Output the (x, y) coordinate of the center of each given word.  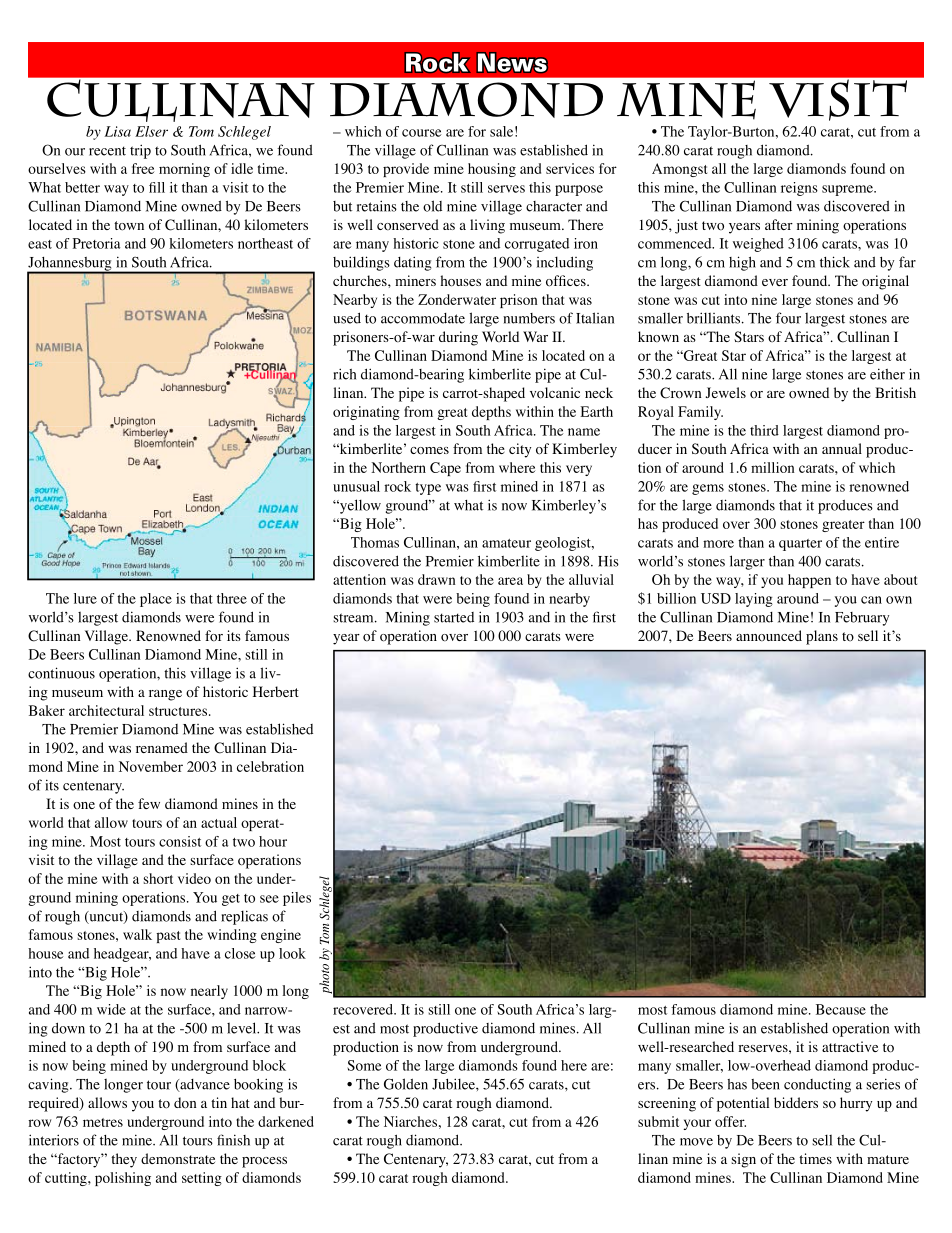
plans (822, 637)
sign (743, 1160)
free (143, 168)
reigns (799, 189)
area (510, 581)
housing (492, 170)
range (165, 695)
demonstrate (178, 1159)
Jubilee (454, 1084)
